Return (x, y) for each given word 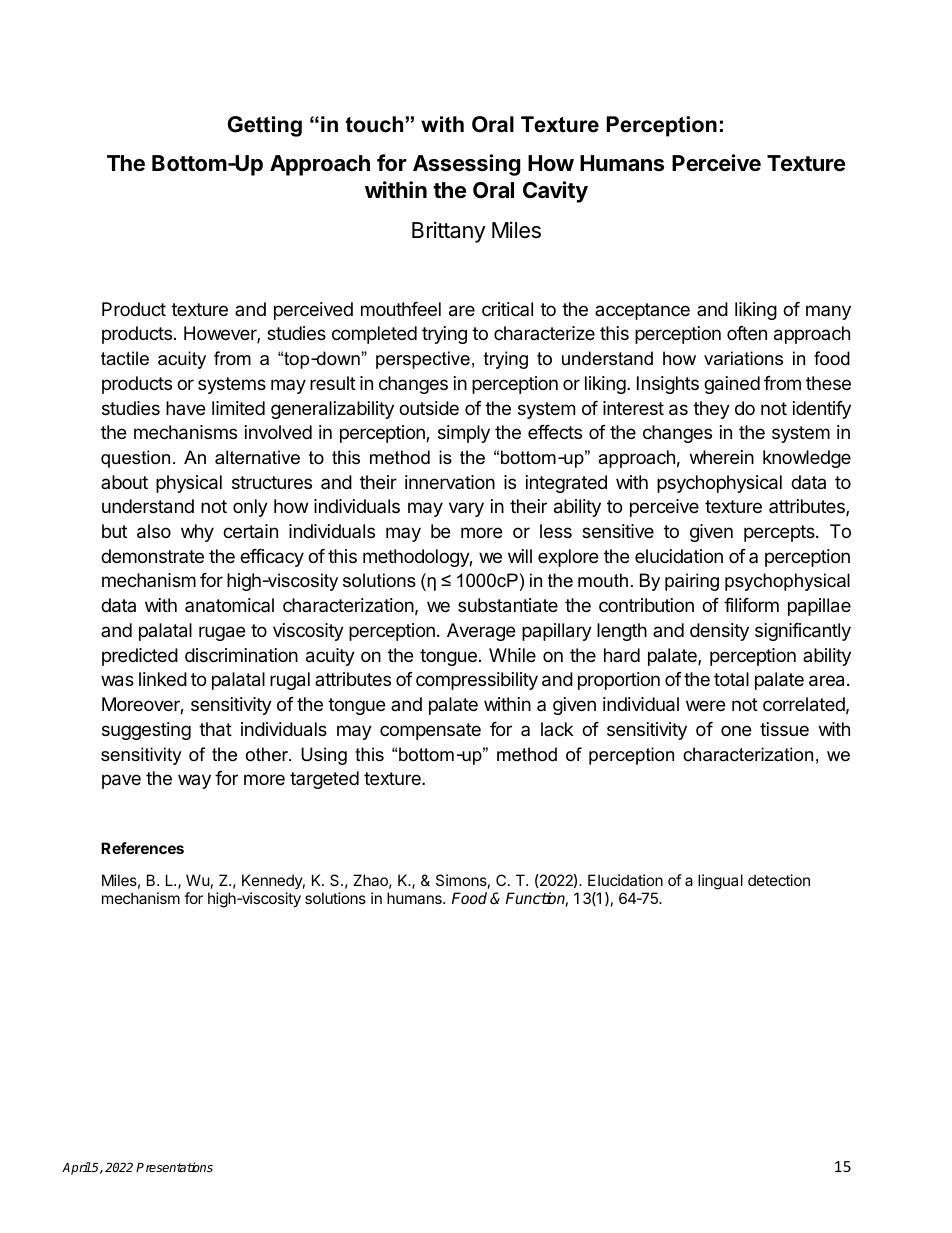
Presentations (174, 1167)
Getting (265, 126)
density (719, 632)
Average (481, 632)
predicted (140, 657)
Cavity (555, 192)
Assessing (466, 165)
